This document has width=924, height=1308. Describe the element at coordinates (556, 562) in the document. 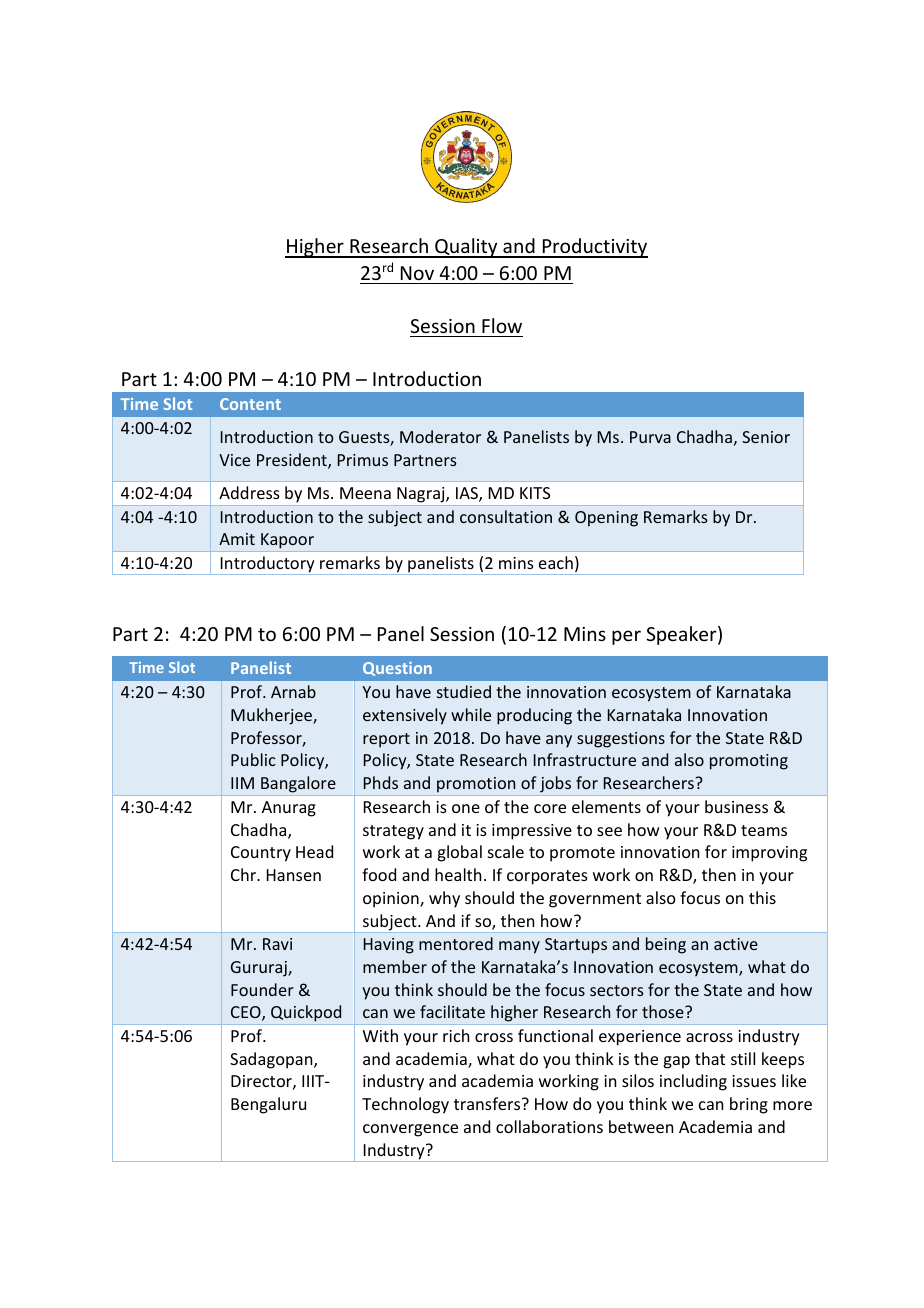

I see `each` at that location.
